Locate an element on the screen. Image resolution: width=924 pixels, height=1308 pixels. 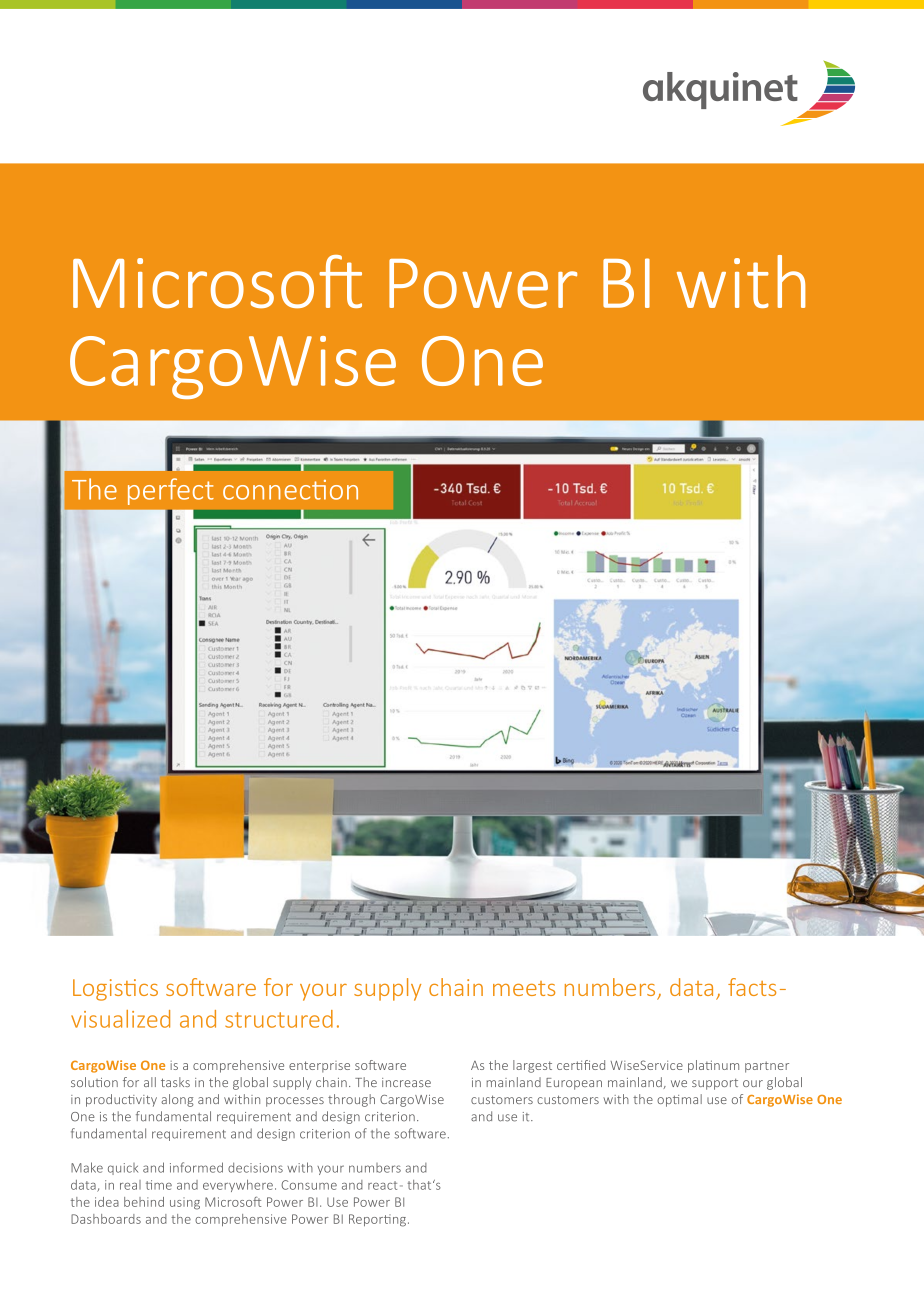
platinum is located at coordinates (713, 1066).
